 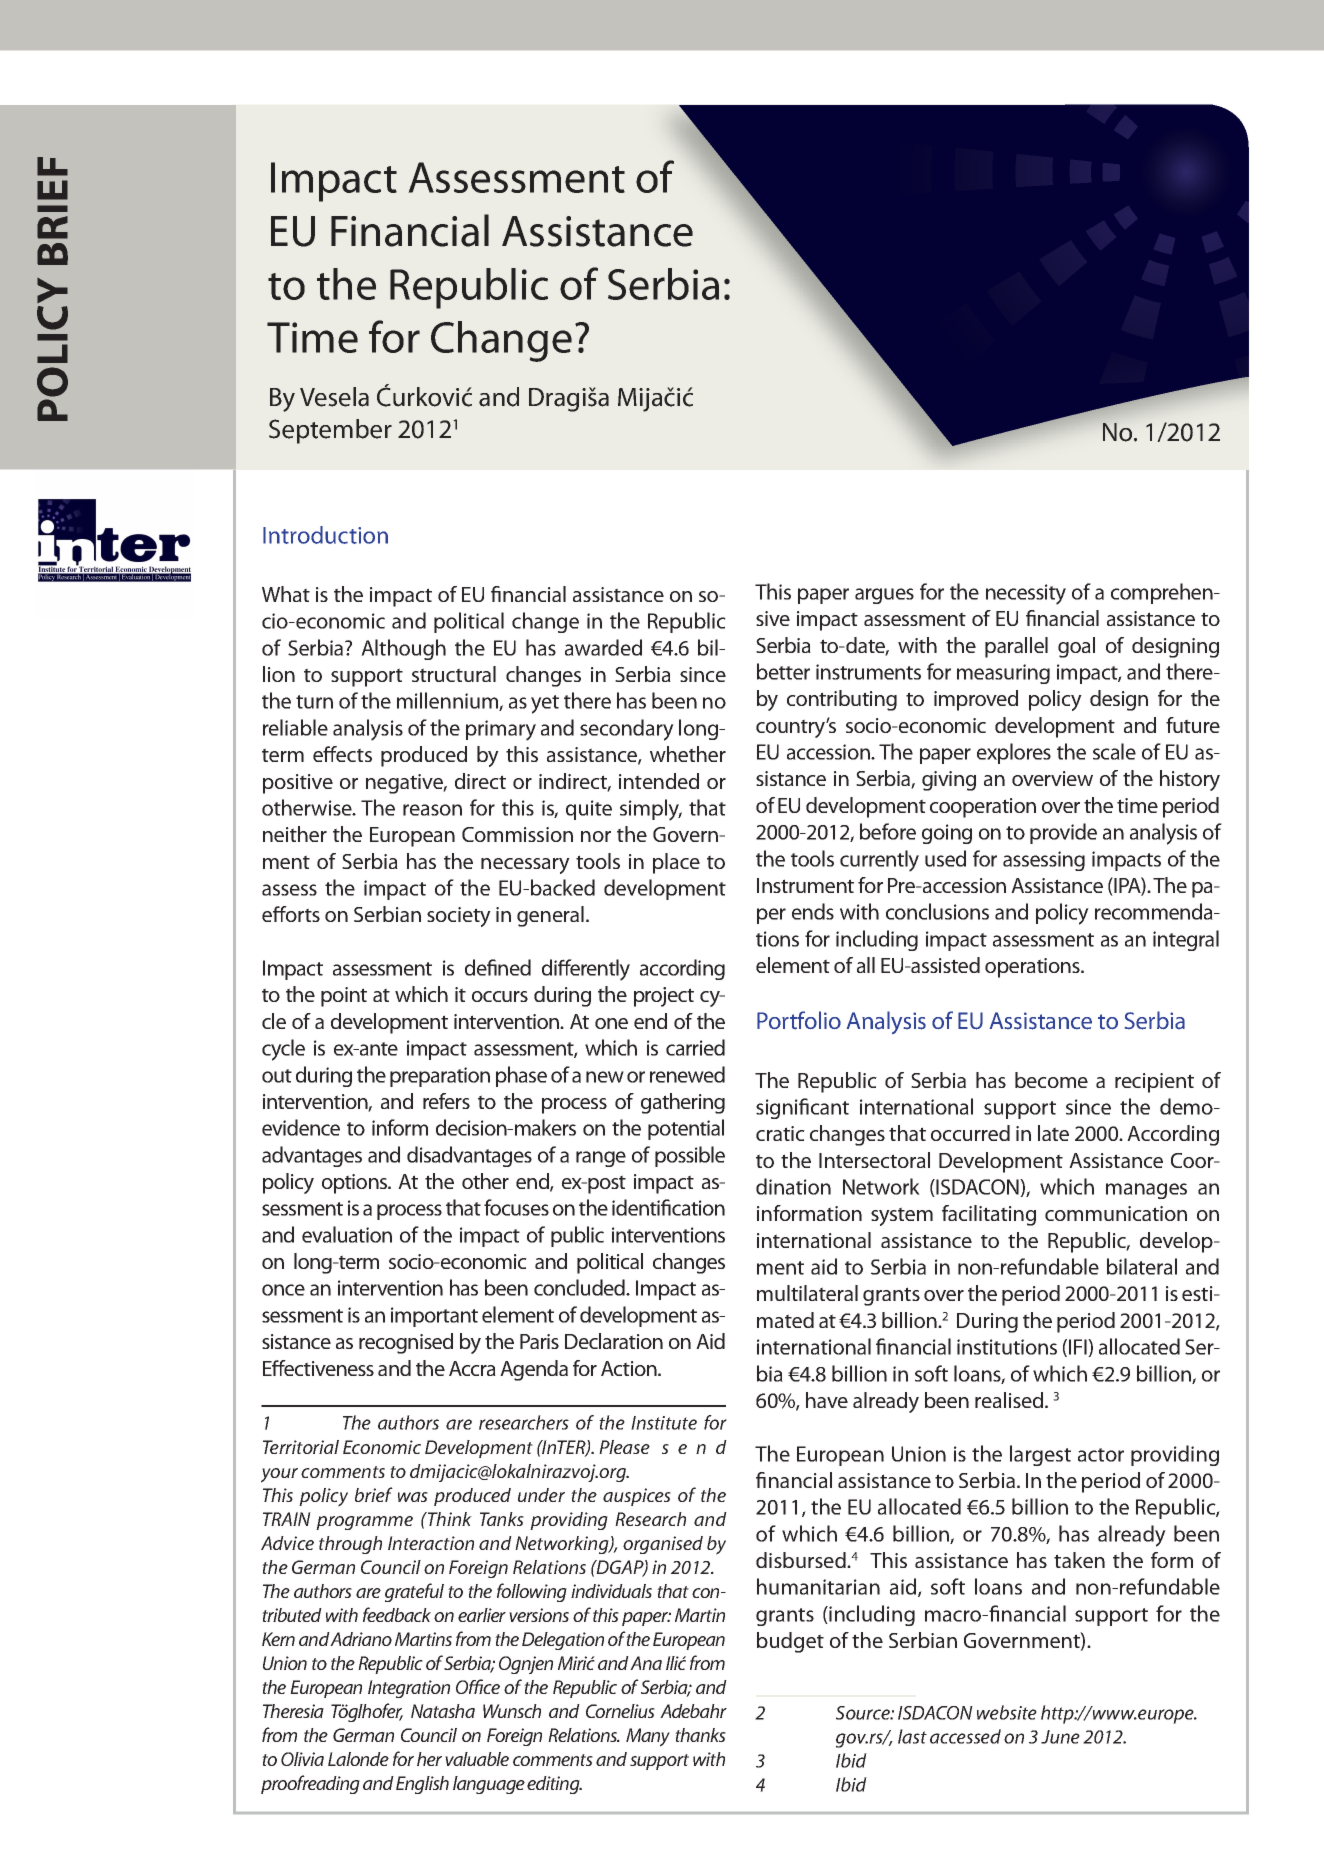 I want to click on September, so click(x=330, y=431).
